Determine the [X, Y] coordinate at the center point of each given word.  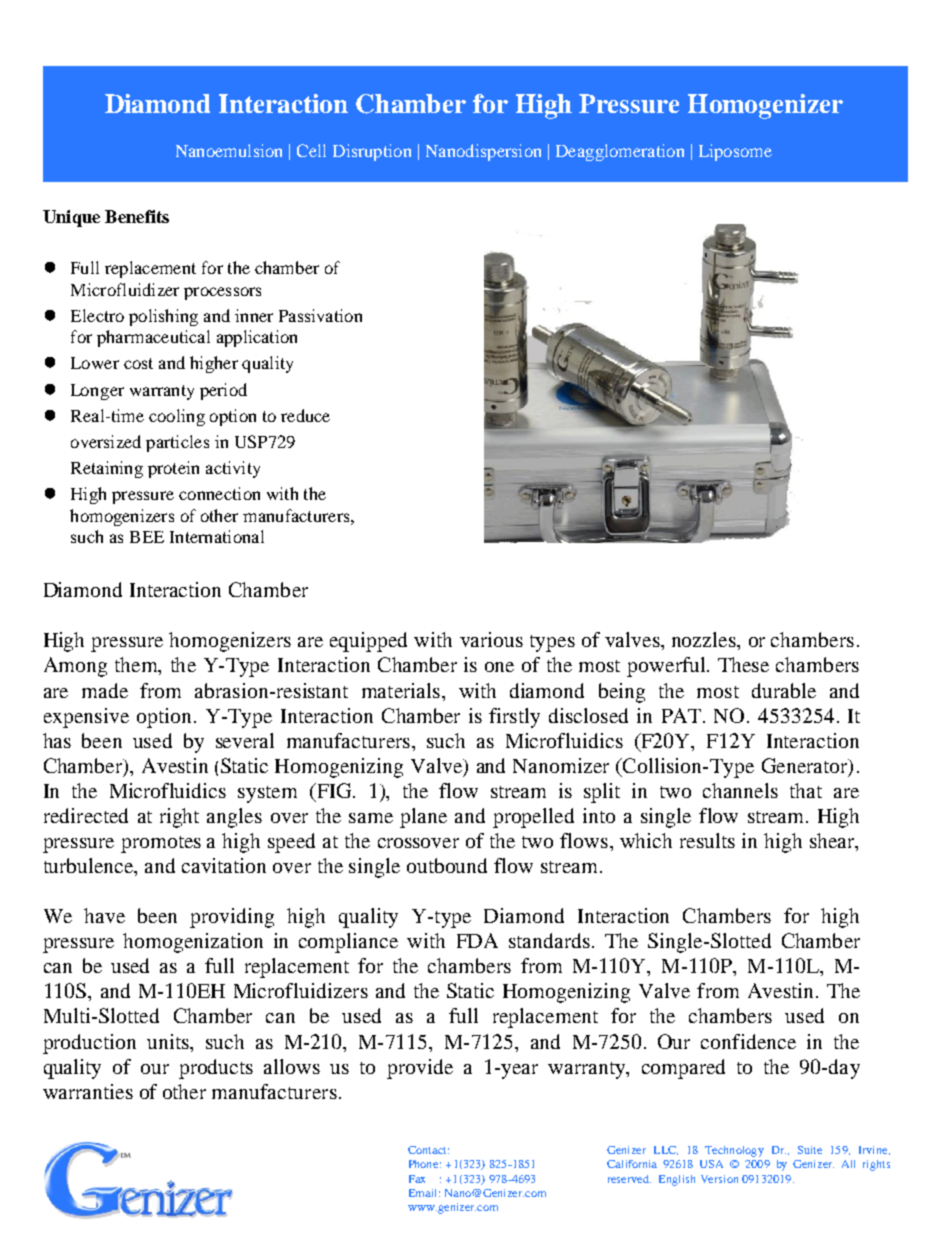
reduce [305, 415]
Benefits [137, 216]
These [743, 664]
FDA [477, 940]
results [707, 840]
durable [784, 690]
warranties [88, 1091]
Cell [311, 150]
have [104, 915]
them [137, 666]
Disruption [372, 152]
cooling [177, 417]
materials [401, 690]
